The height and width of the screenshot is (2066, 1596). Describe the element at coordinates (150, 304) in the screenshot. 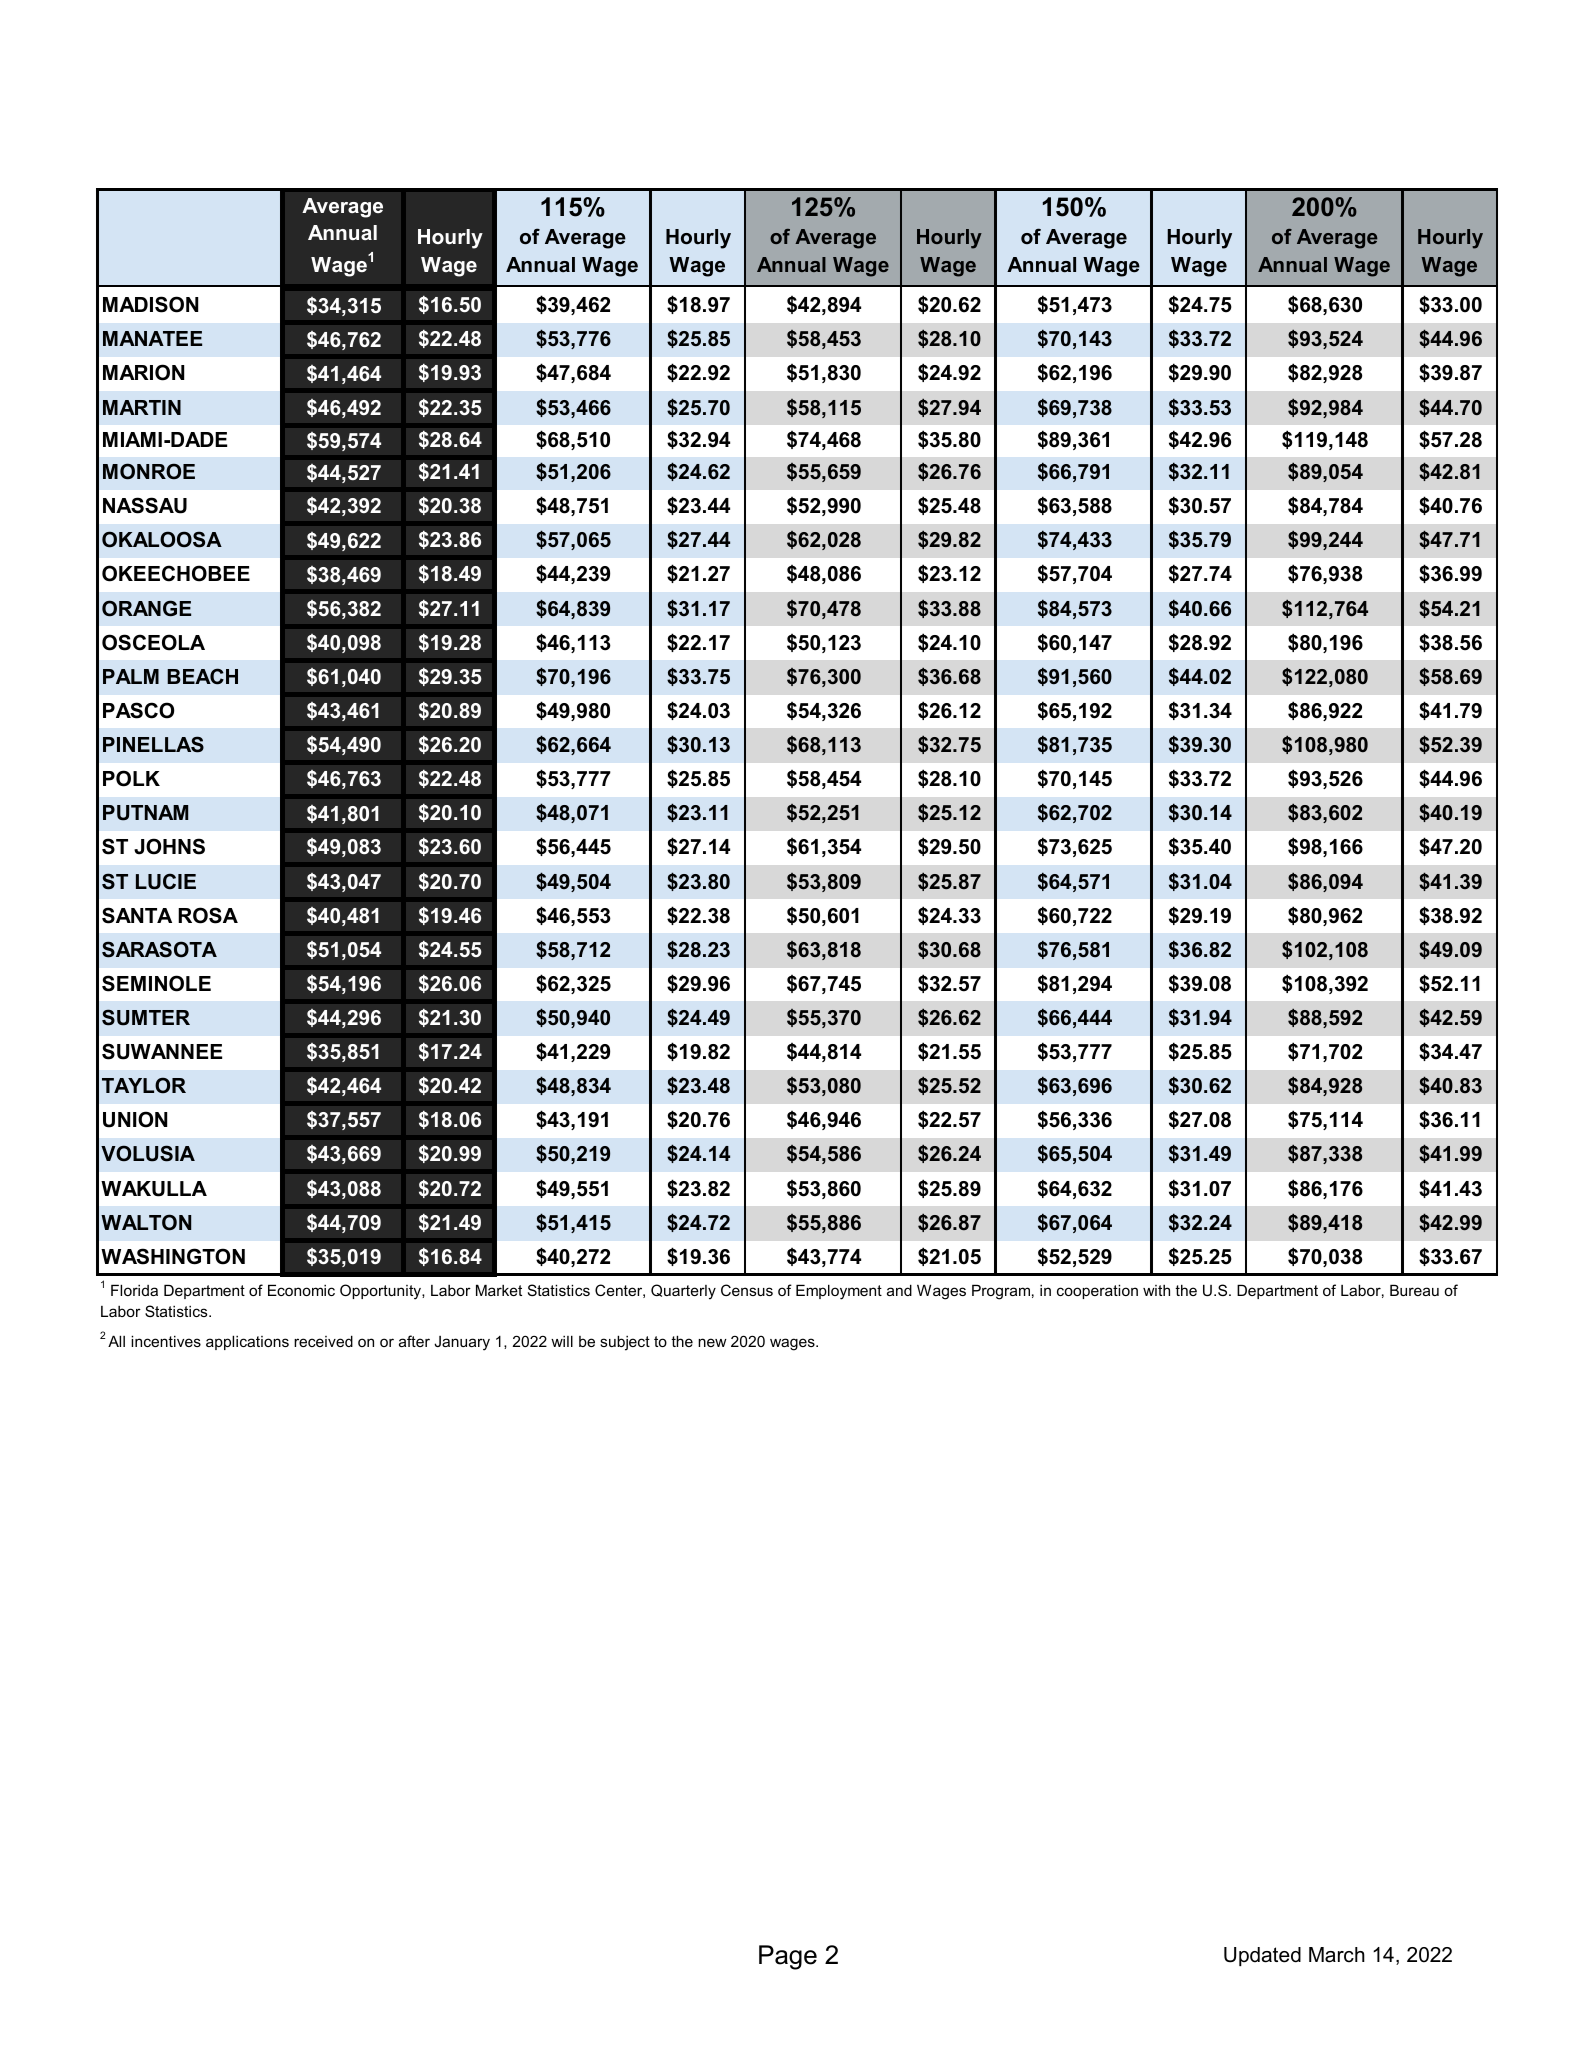

I see `MADISON` at that location.
